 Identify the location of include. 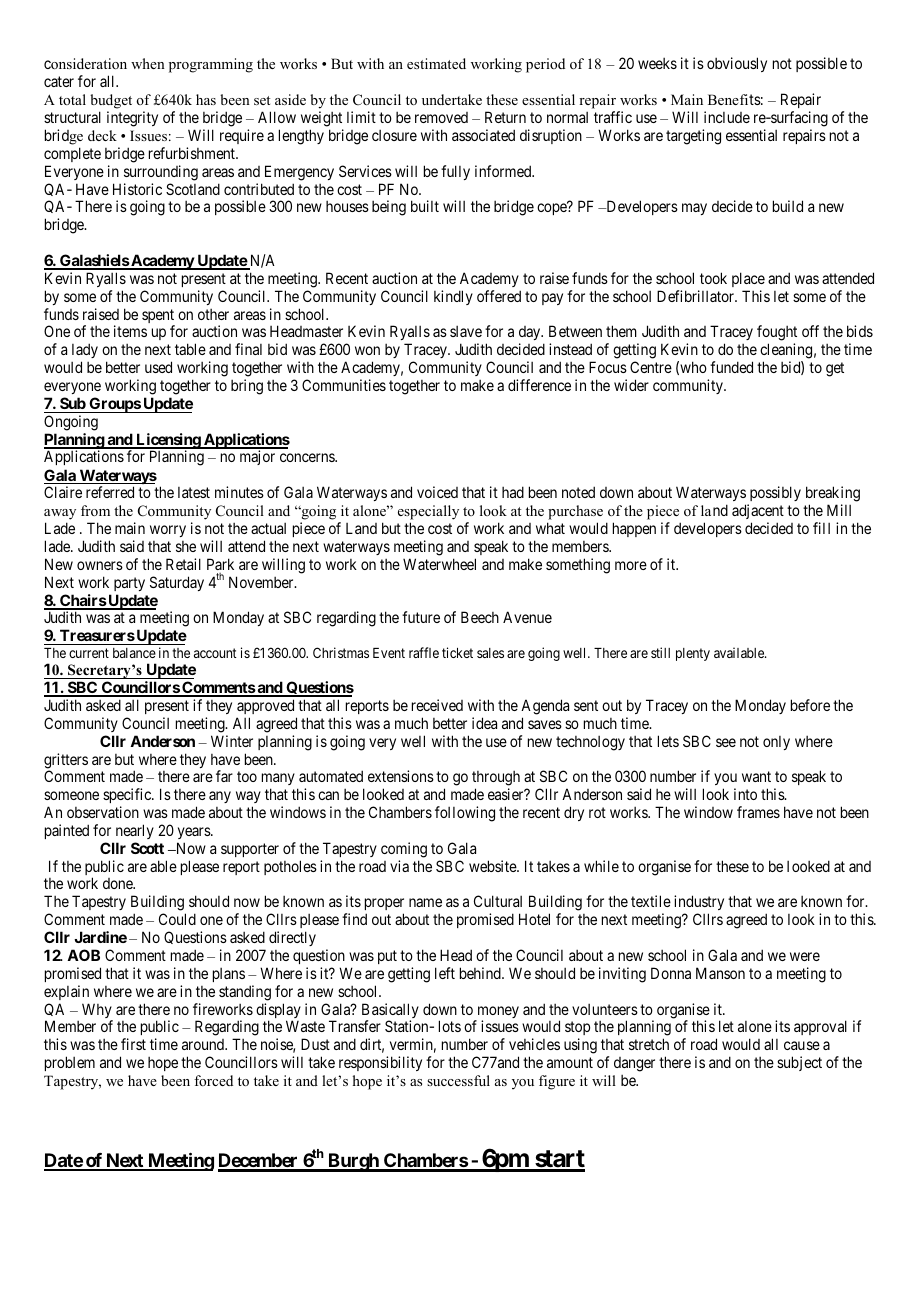
(727, 117).
